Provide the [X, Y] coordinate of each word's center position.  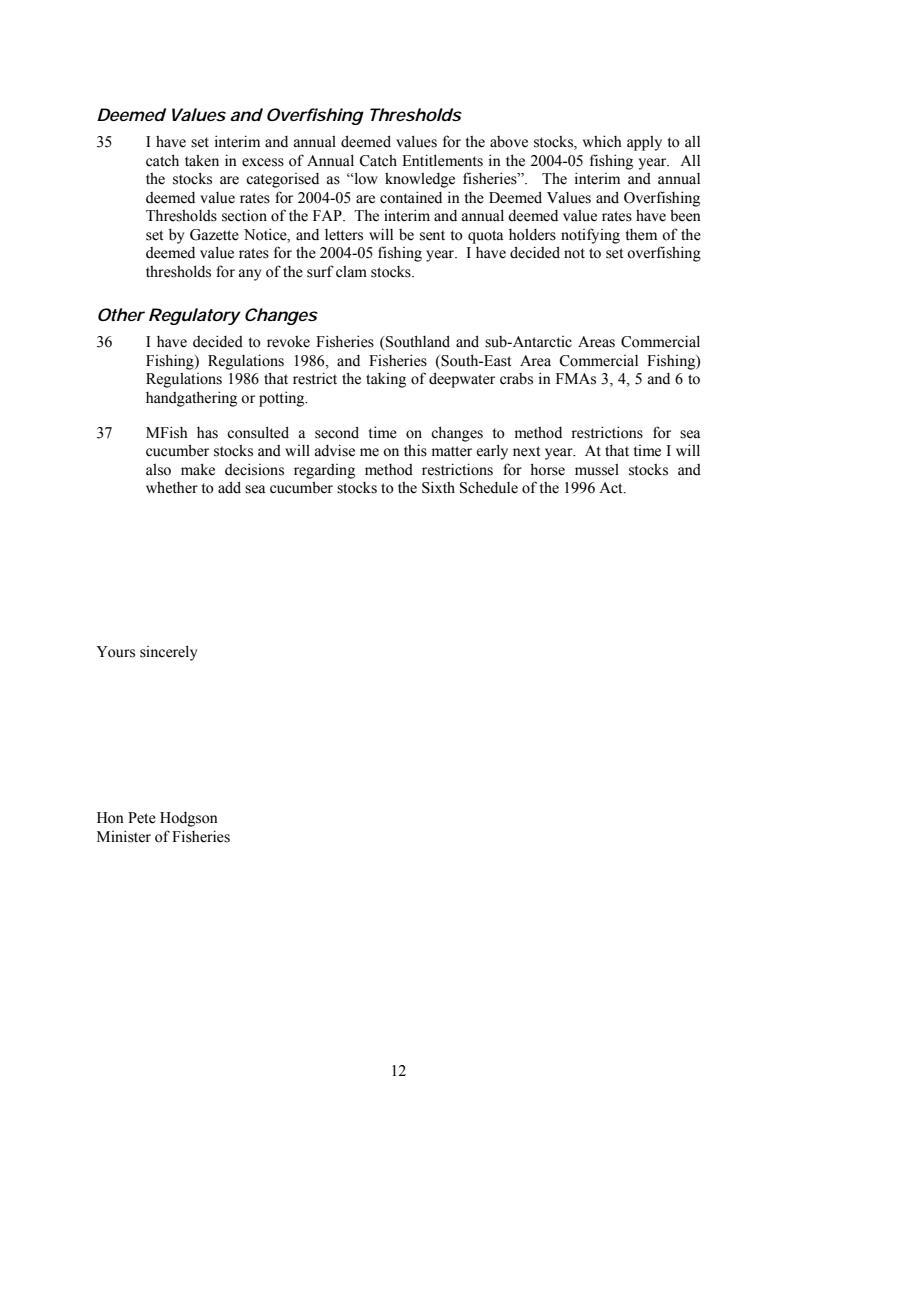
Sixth [438, 487]
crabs [516, 379]
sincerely [168, 653]
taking [386, 380]
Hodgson [189, 819]
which [602, 141]
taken [202, 161]
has [207, 433]
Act [612, 488]
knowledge [420, 180]
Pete [142, 818]
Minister [124, 836]
